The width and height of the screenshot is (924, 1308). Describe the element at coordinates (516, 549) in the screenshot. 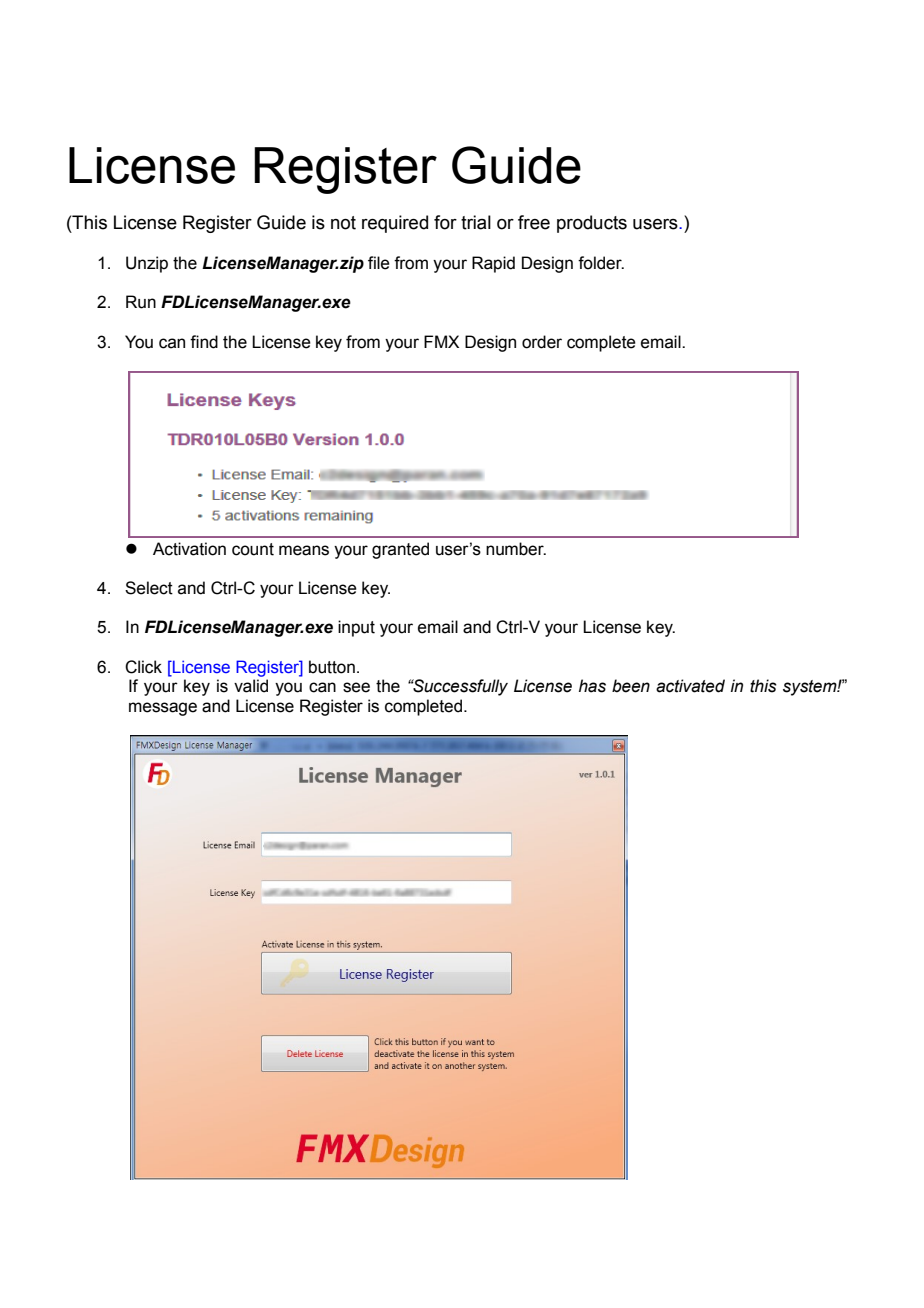

I see `number` at that location.
